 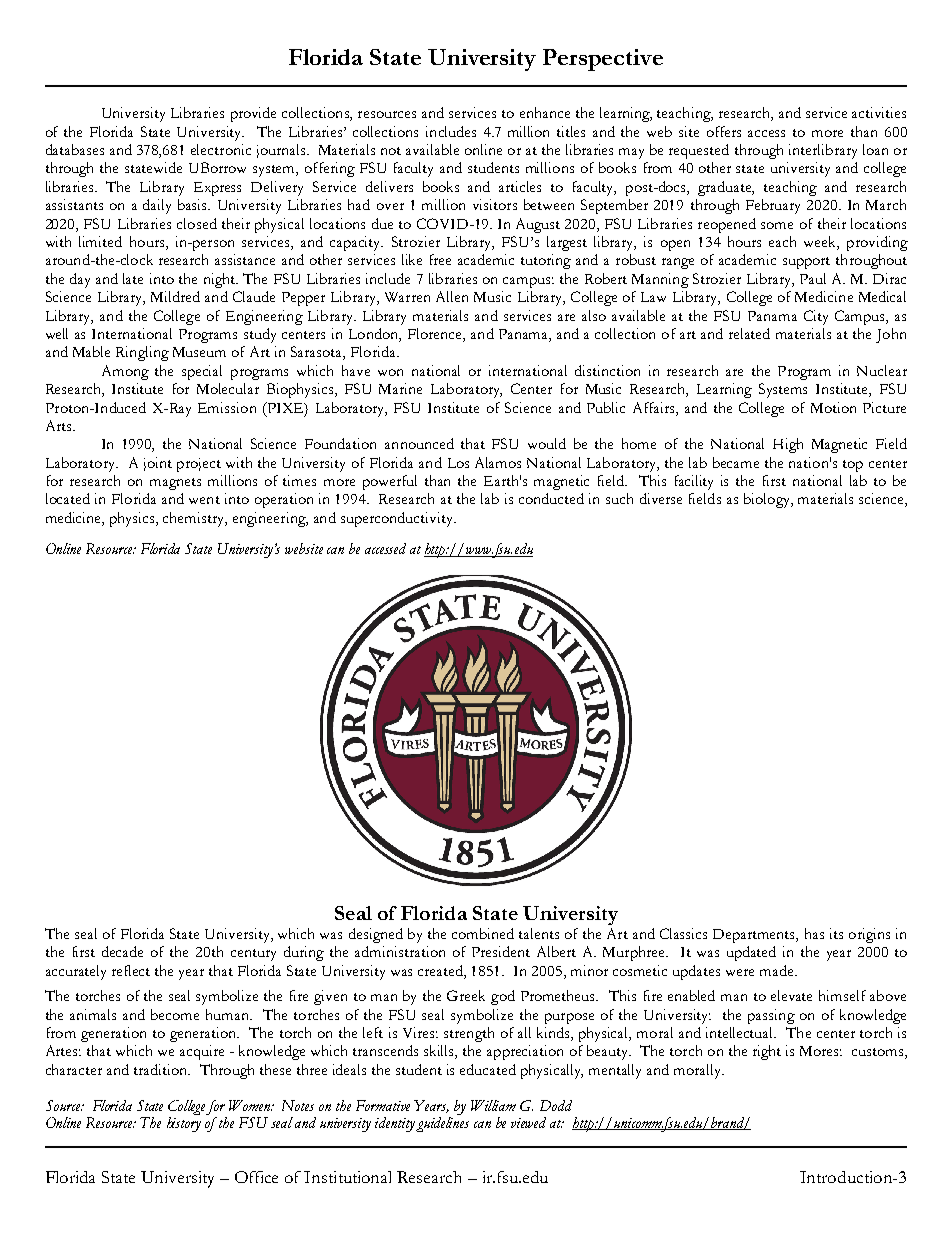 What do you see at coordinates (442, 1124) in the image?
I see `guidelines` at bounding box center [442, 1124].
